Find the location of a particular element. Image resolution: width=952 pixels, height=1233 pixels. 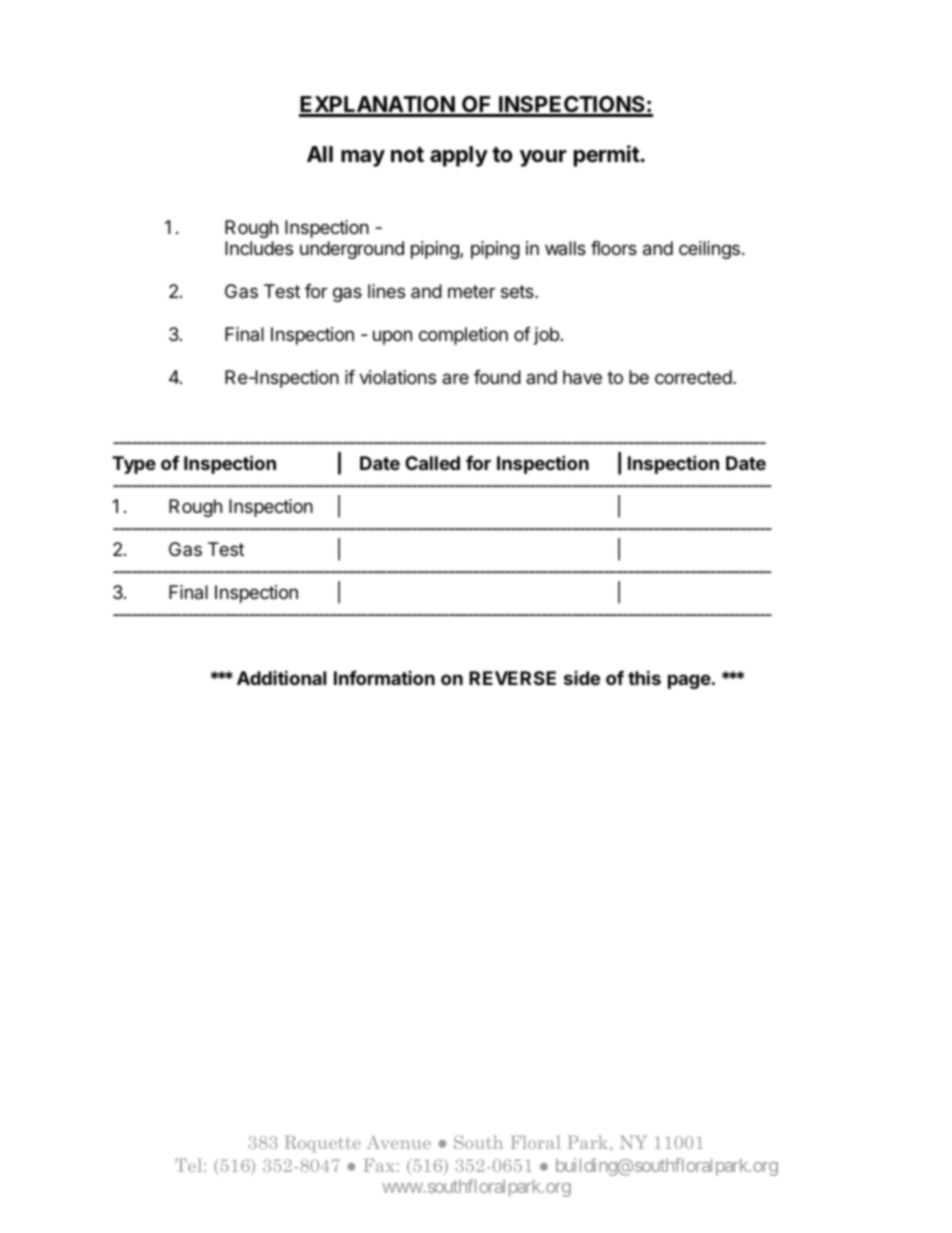

Avenue is located at coordinates (399, 1142).
